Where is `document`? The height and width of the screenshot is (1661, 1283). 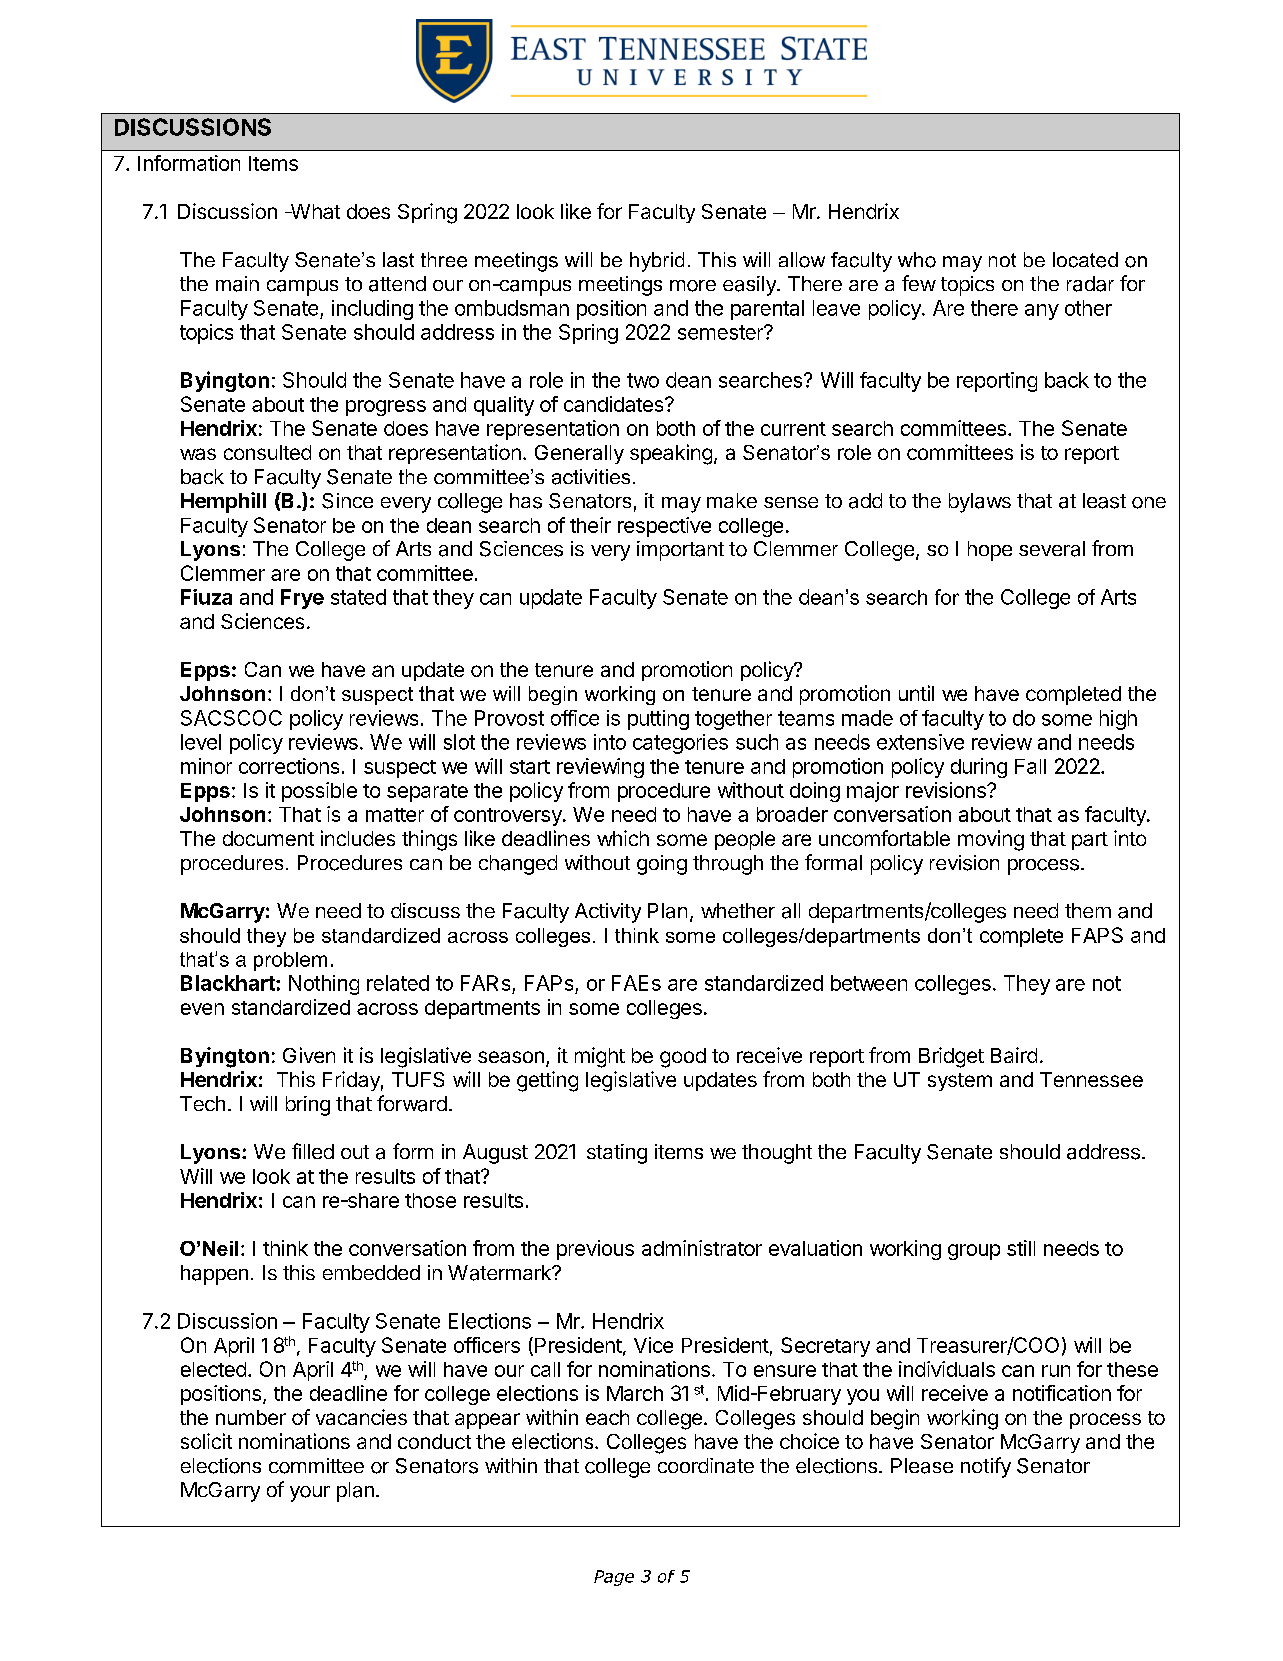
document is located at coordinates (268, 838).
